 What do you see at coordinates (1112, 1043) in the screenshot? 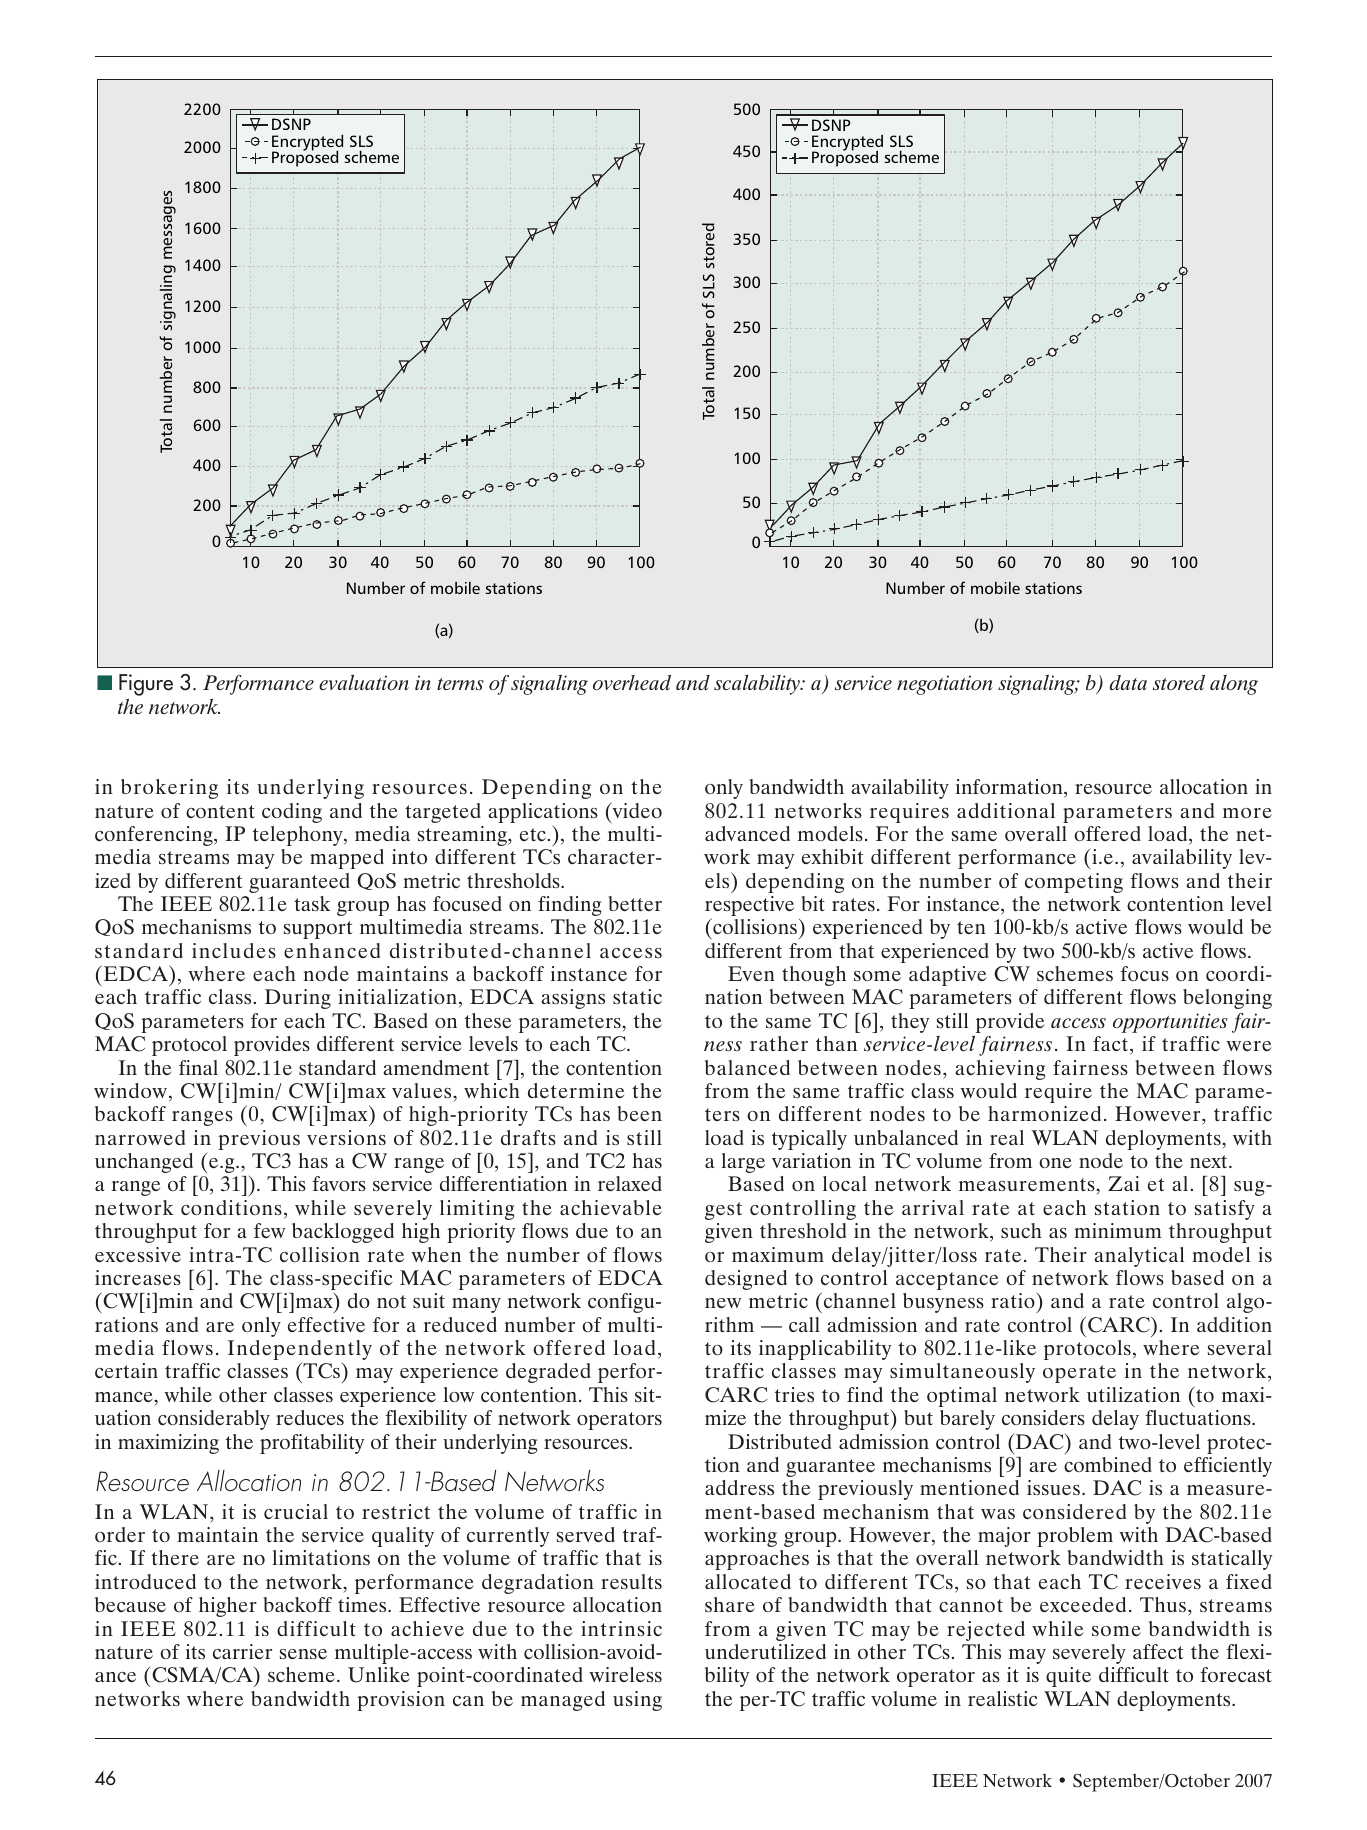
I see `fact` at bounding box center [1112, 1043].
